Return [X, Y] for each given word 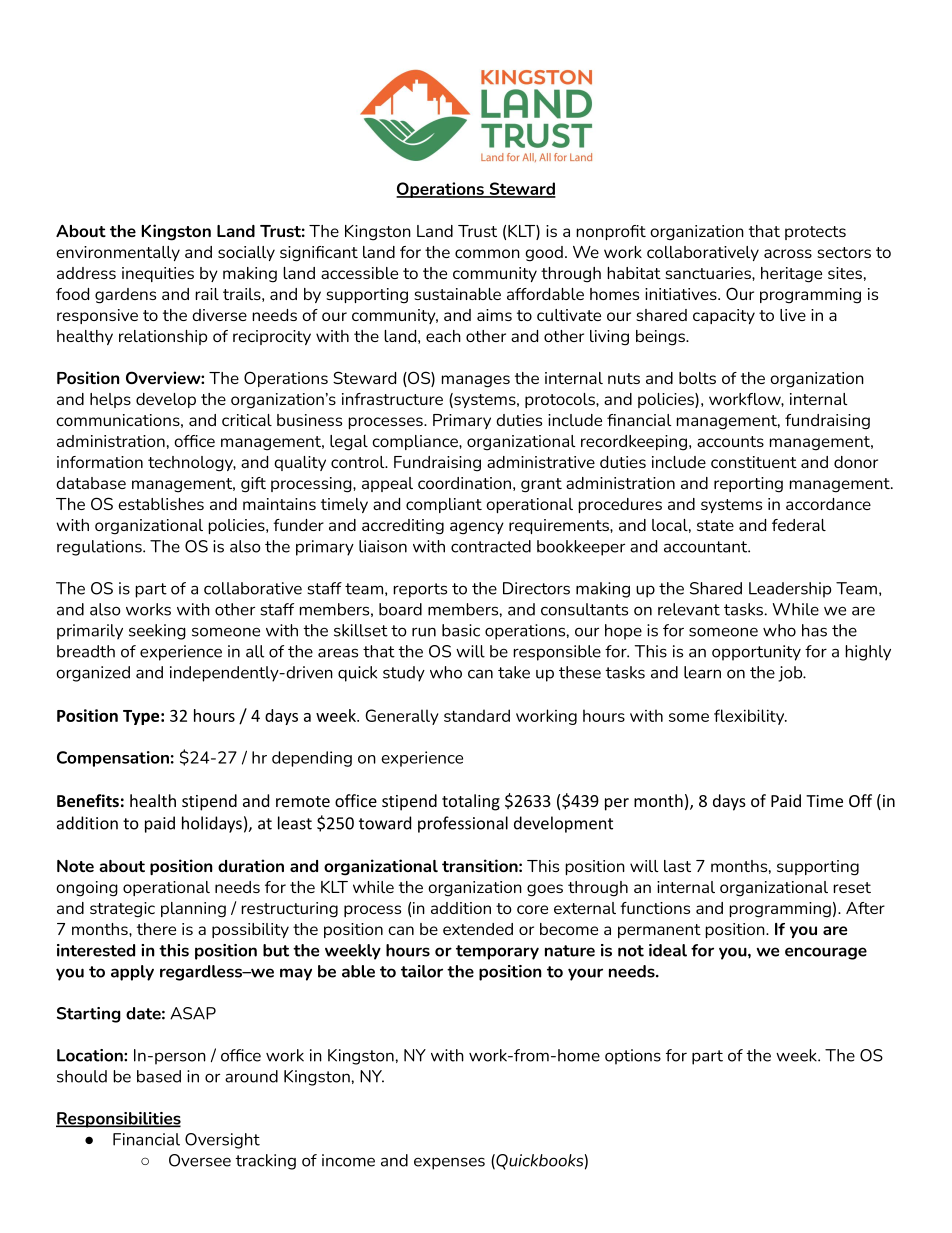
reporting [748, 485]
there [156, 929]
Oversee [200, 1160]
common [487, 253]
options [633, 1057]
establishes [161, 504]
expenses [449, 1163]
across [788, 253]
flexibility [750, 717]
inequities [158, 274]
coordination [464, 483]
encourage [826, 953]
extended [478, 929]
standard [477, 715]
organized [93, 674]
